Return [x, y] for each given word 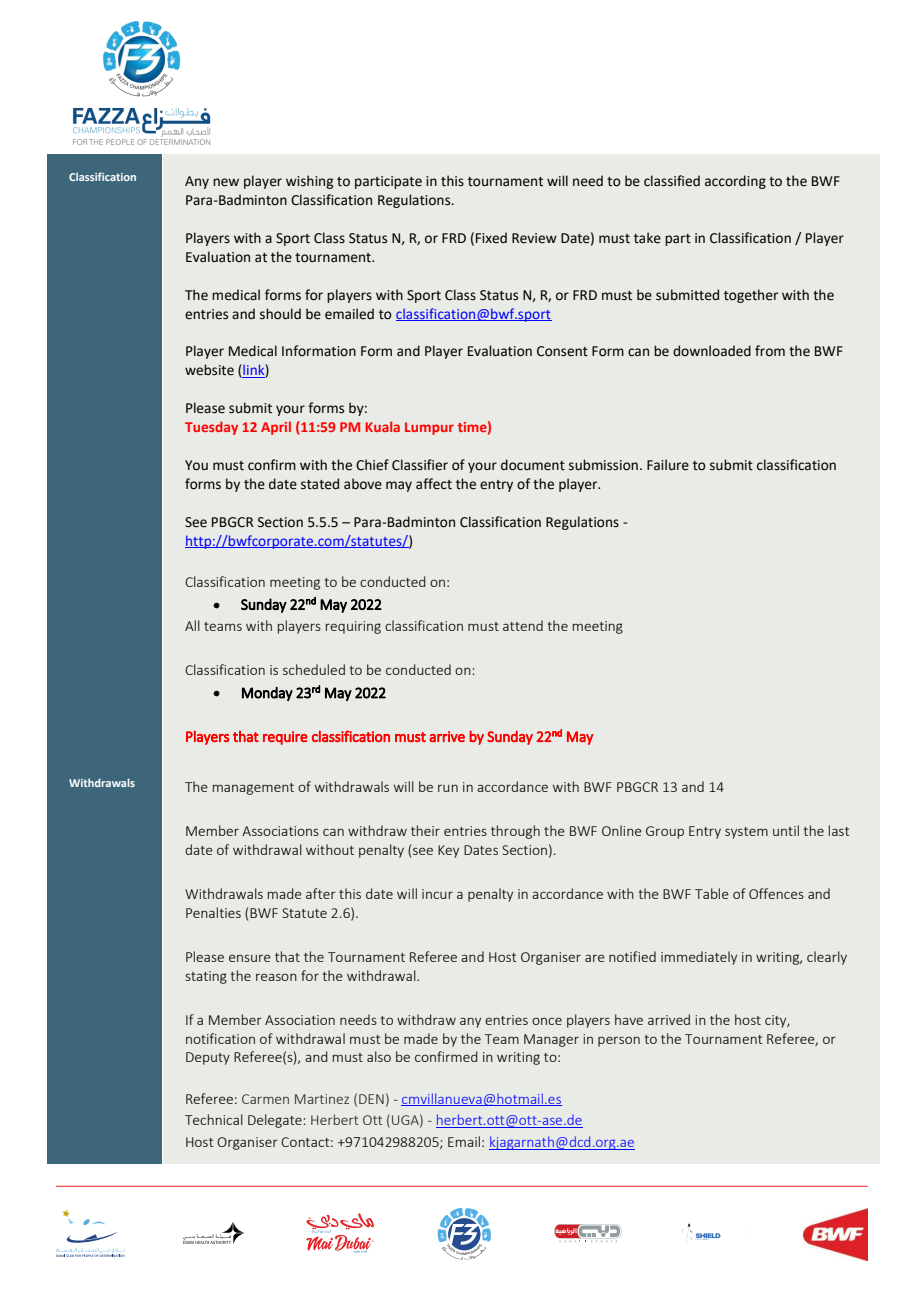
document [533, 465]
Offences [776, 893]
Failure [668, 465]
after [321, 893]
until [786, 830]
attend [523, 625]
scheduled [314, 669]
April [276, 428]
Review [534, 238]
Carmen [265, 1099]
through [515, 832]
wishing [309, 182]
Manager [551, 1040]
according [735, 182]
